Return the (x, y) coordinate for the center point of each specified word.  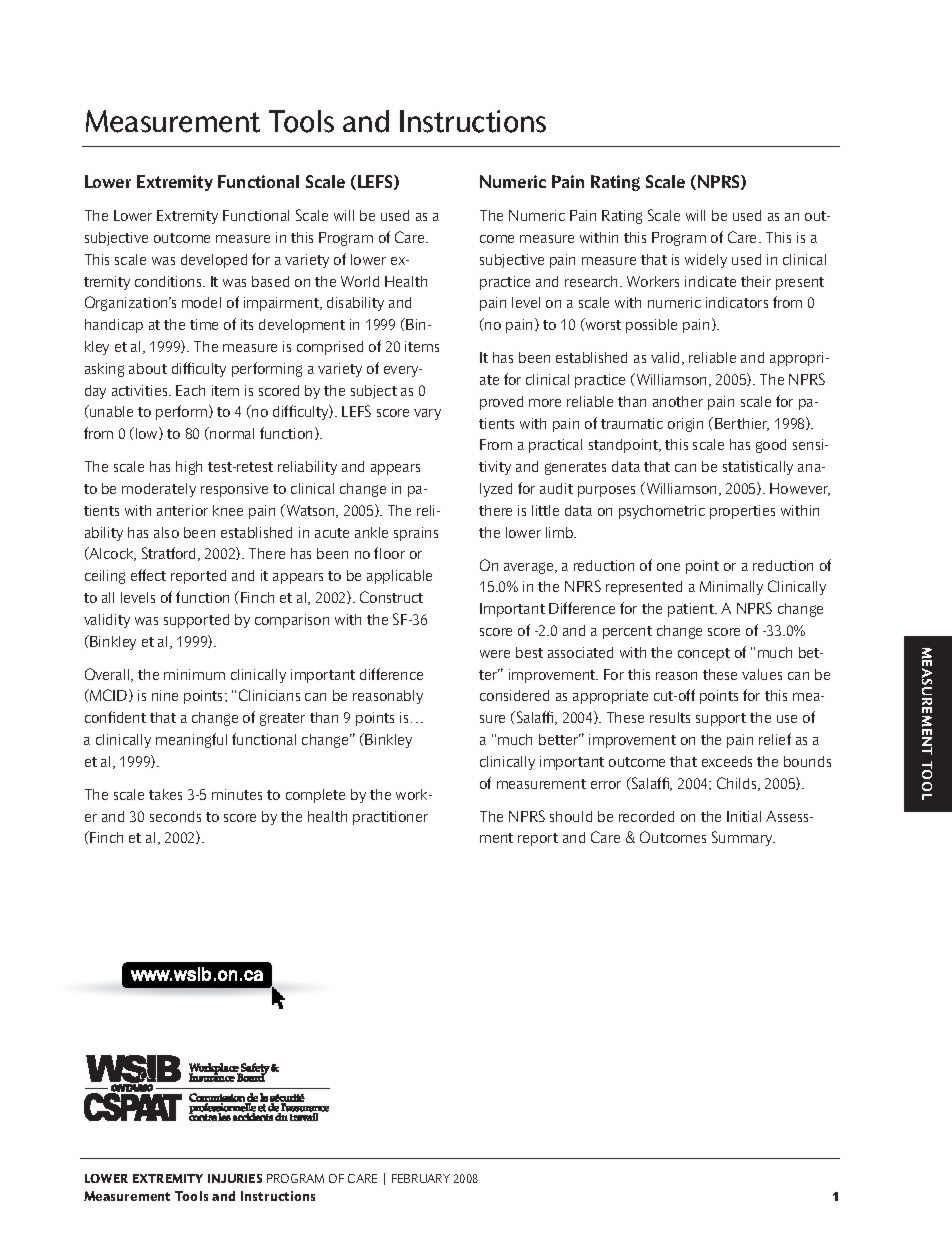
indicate (710, 281)
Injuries (235, 1178)
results (670, 717)
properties (742, 512)
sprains (416, 534)
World (360, 281)
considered (514, 695)
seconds (175, 816)
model (201, 302)
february (421, 1178)
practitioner (390, 818)
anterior (182, 510)
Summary (743, 838)
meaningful (191, 740)
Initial (744, 816)
